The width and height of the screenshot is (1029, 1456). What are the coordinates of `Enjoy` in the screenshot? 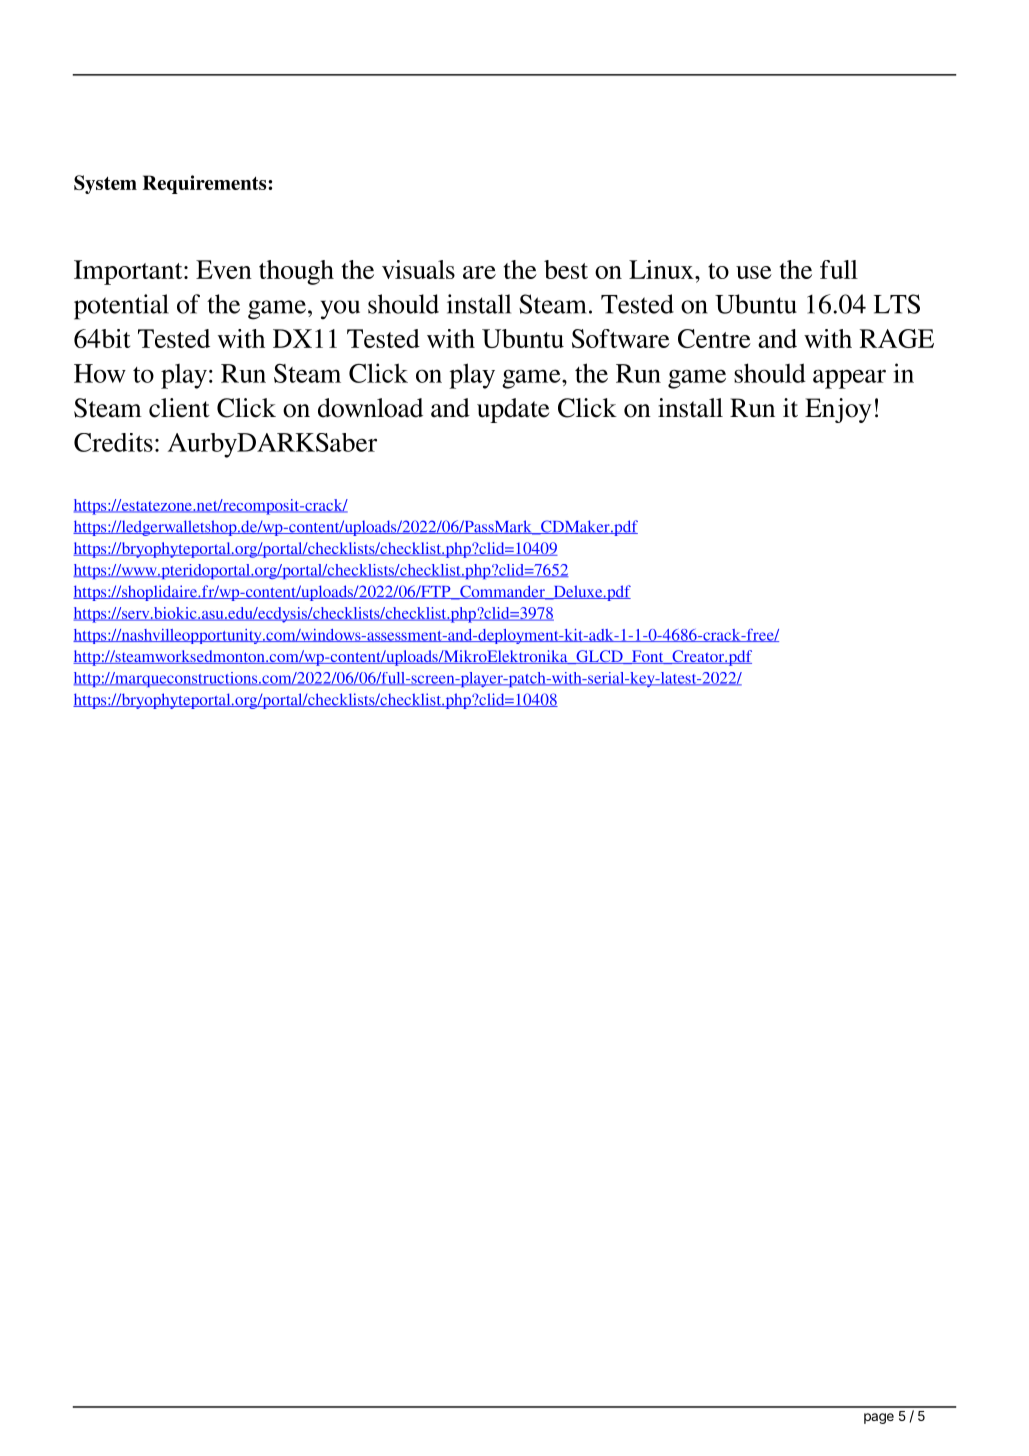 It's located at (838, 410).
